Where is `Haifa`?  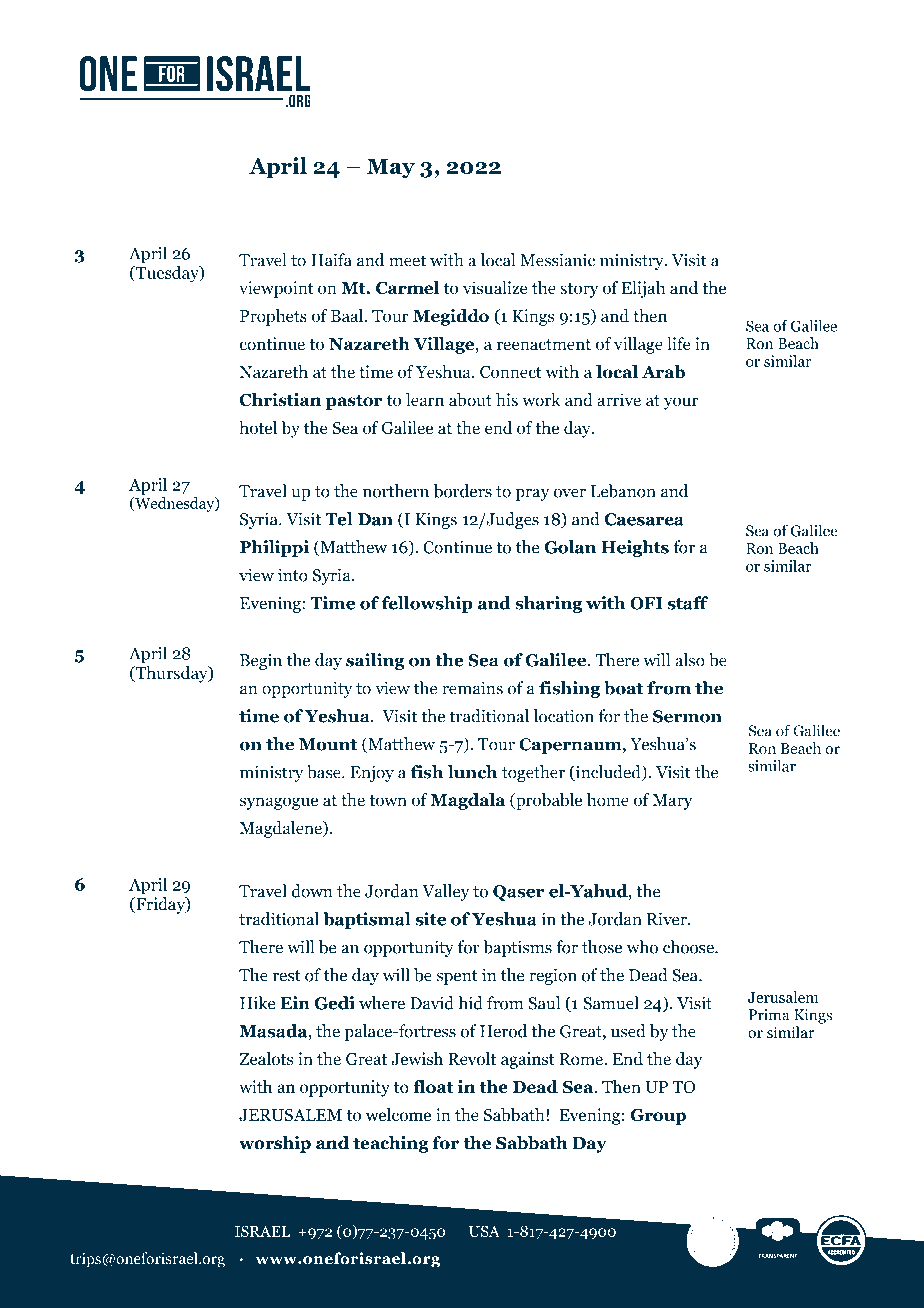 Haifa is located at coordinates (331, 260).
